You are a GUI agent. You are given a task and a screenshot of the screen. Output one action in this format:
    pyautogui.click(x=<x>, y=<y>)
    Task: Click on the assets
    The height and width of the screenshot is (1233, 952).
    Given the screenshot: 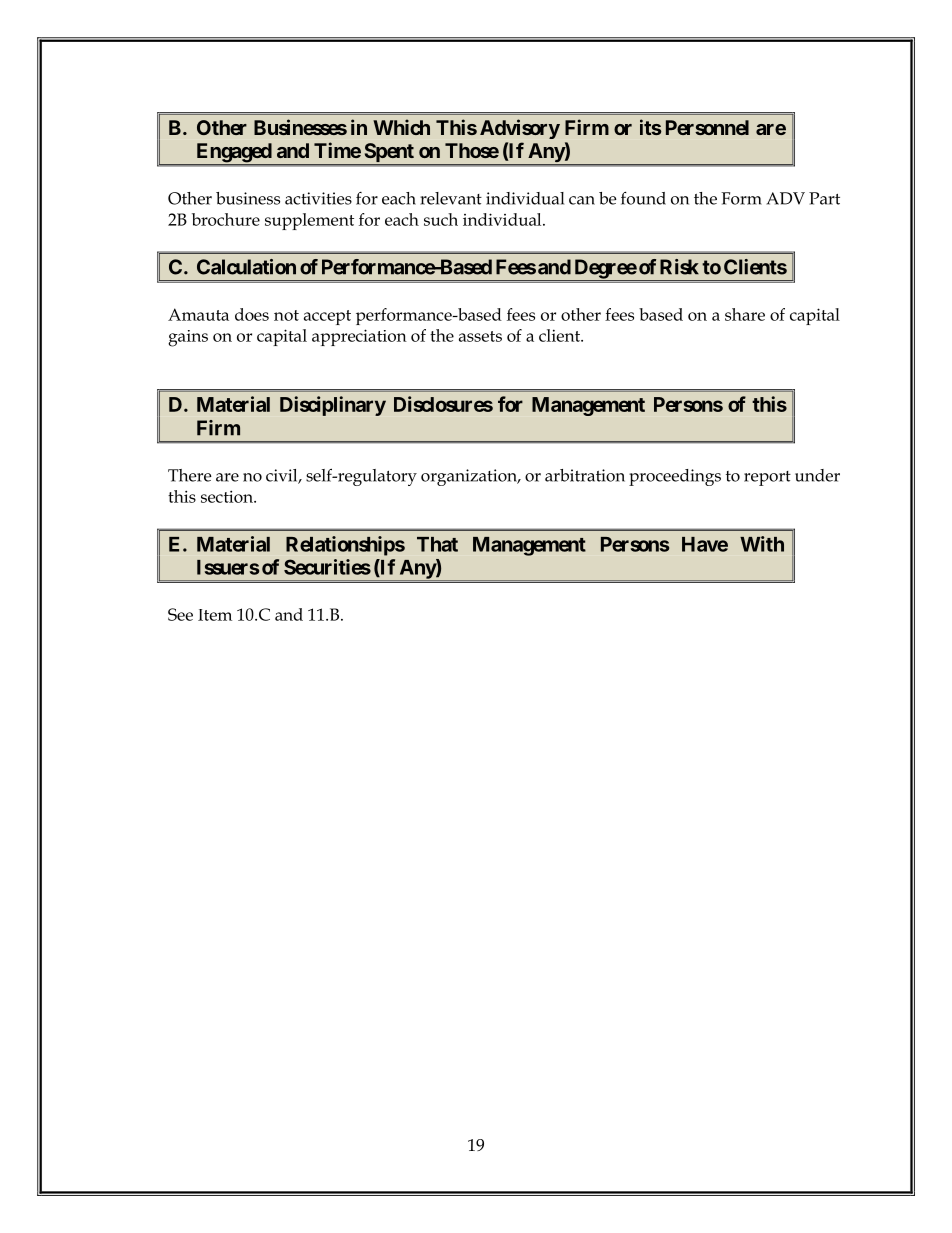 What is the action you would take?
    pyautogui.click(x=480, y=336)
